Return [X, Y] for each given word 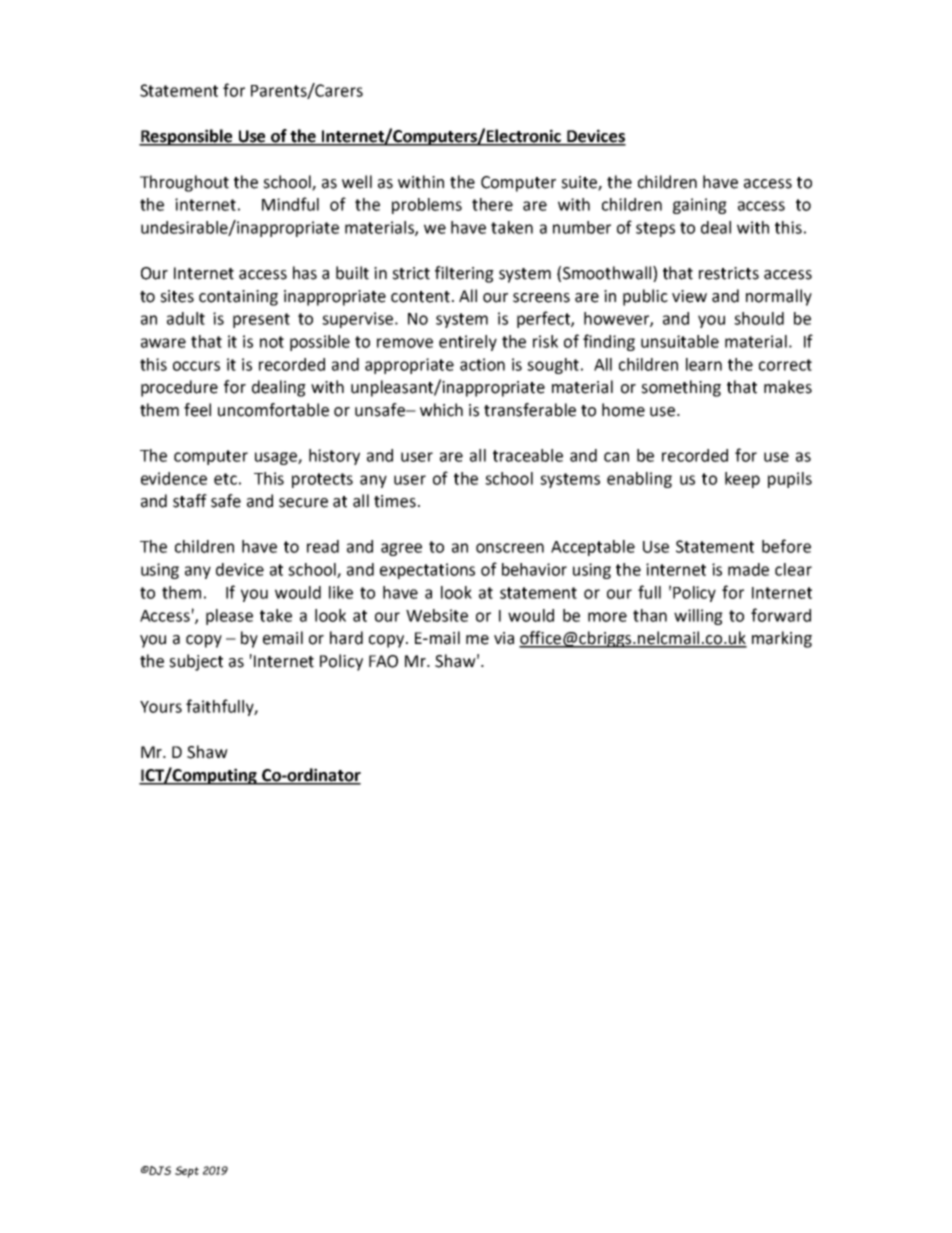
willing [698, 617]
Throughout [184, 183]
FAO [383, 661]
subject [196, 662]
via [504, 638]
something [681, 388]
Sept [187, 1172]
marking [782, 639]
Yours [161, 707]
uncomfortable [273, 410]
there [492, 204]
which [441, 410]
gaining [700, 206]
